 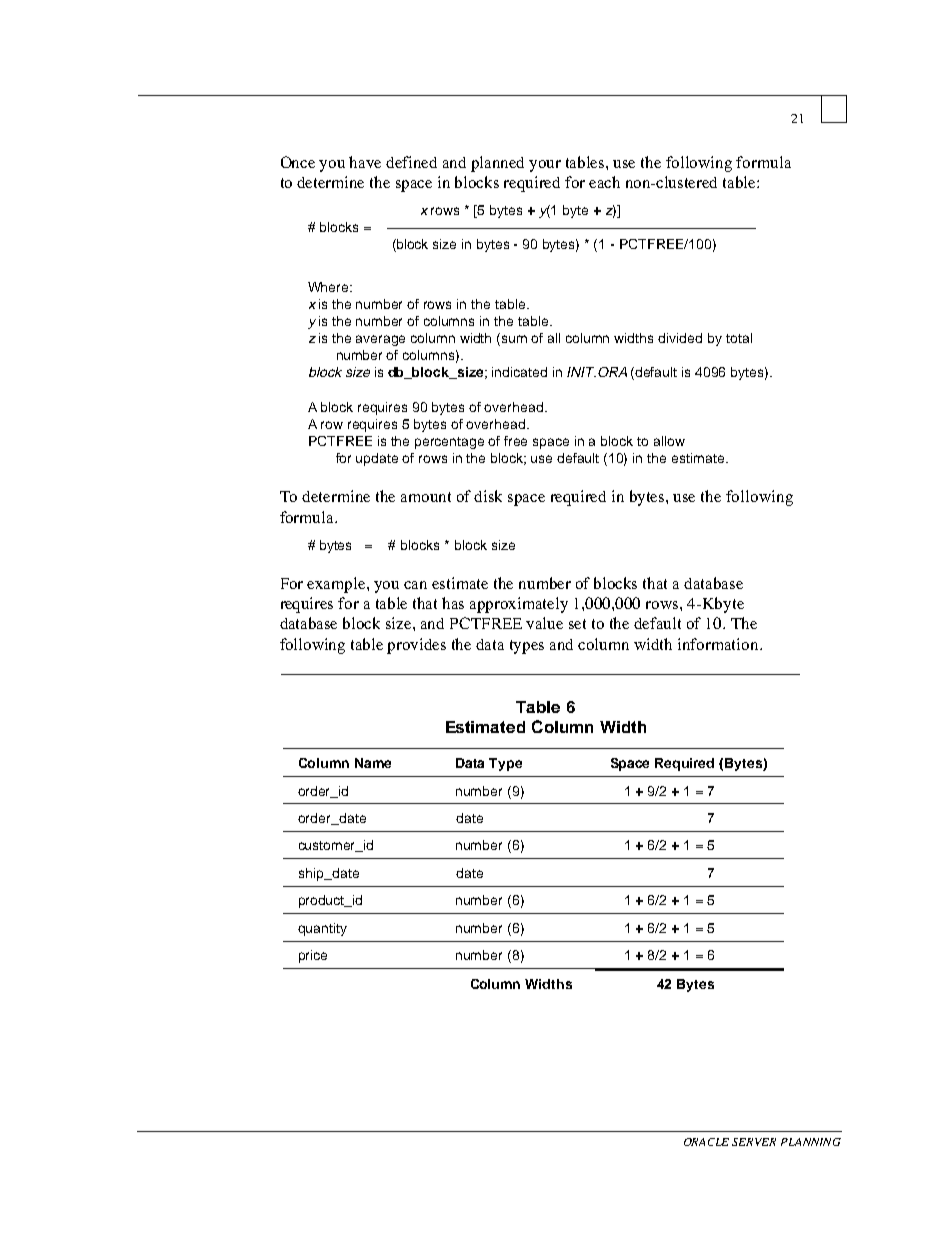 What do you see at coordinates (604, 182) in the screenshot?
I see `each` at bounding box center [604, 182].
